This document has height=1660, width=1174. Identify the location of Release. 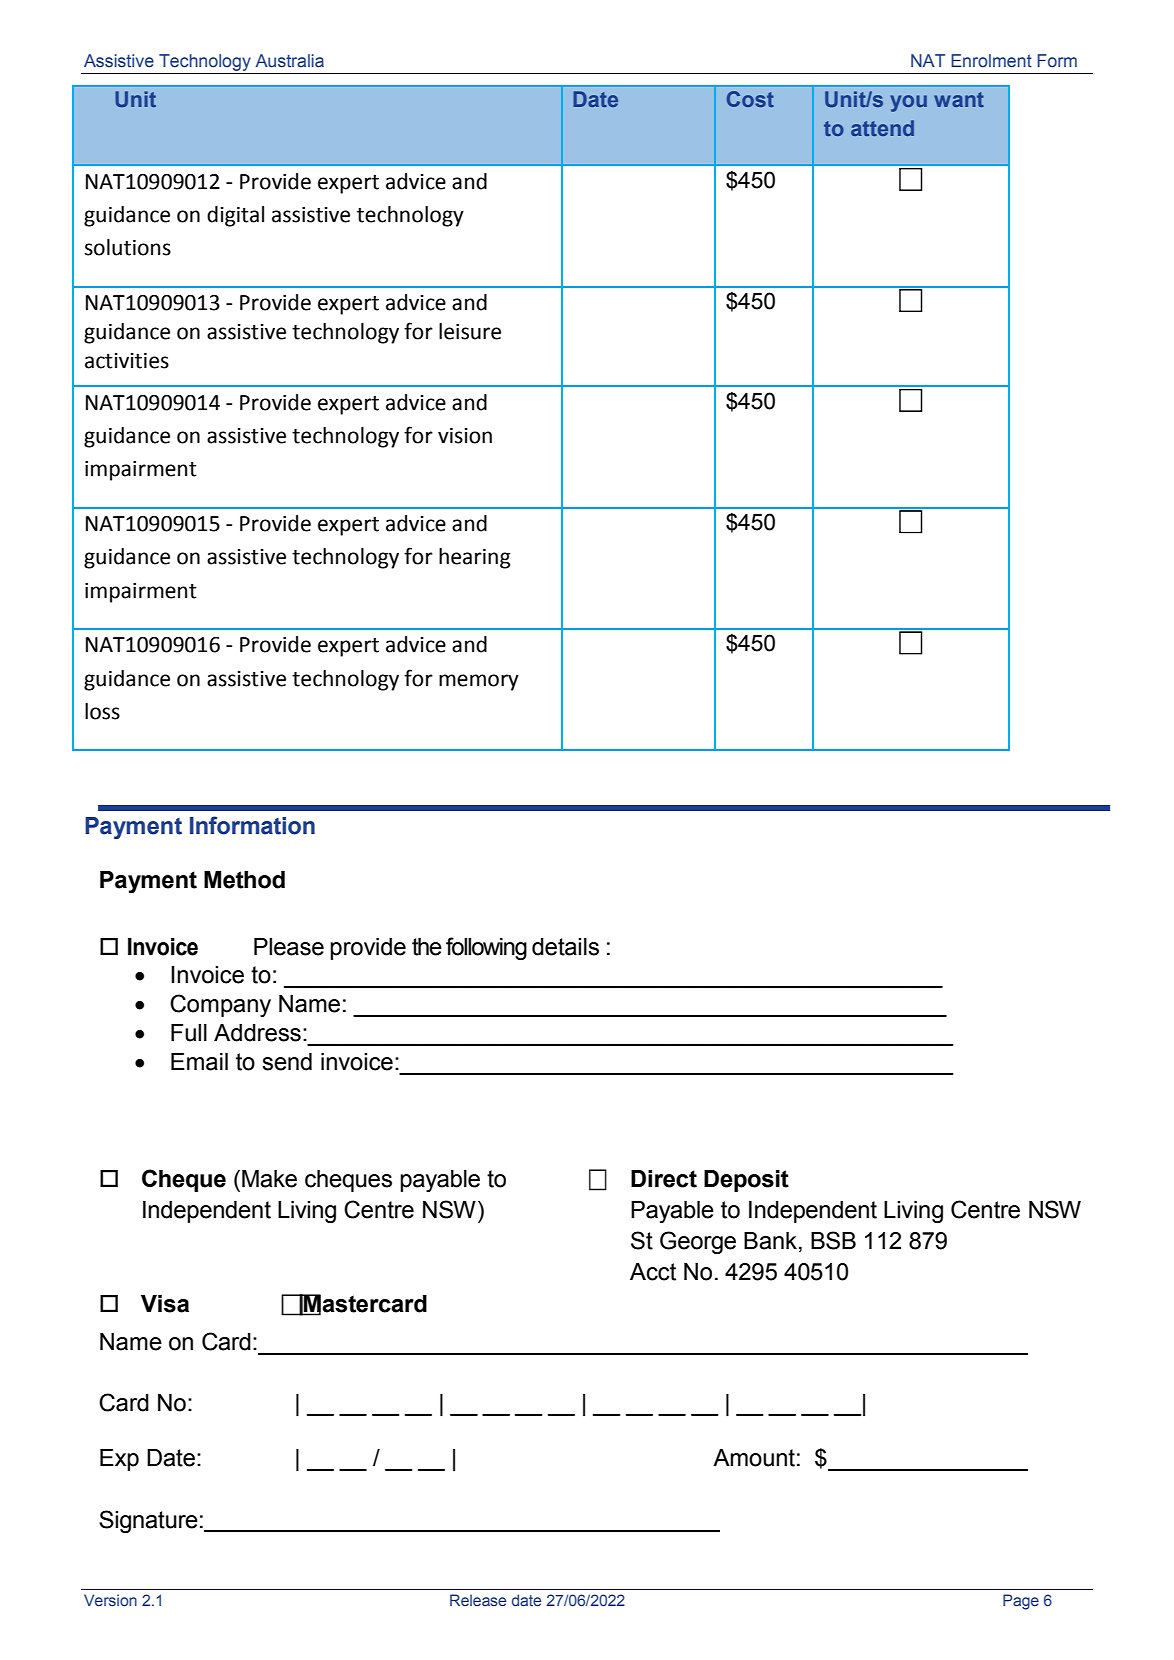
(478, 1600).
